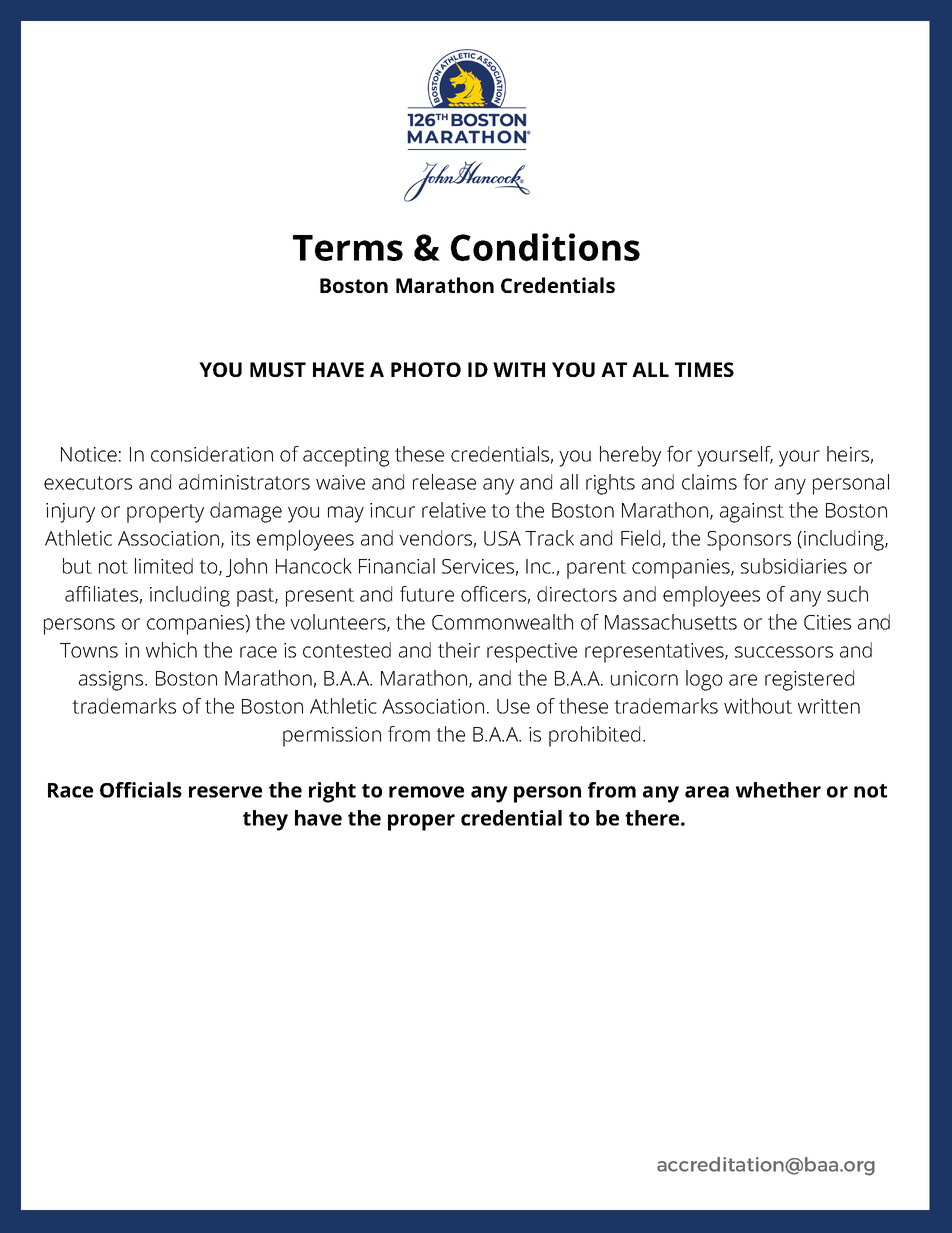  I want to click on MUST, so click(278, 369).
